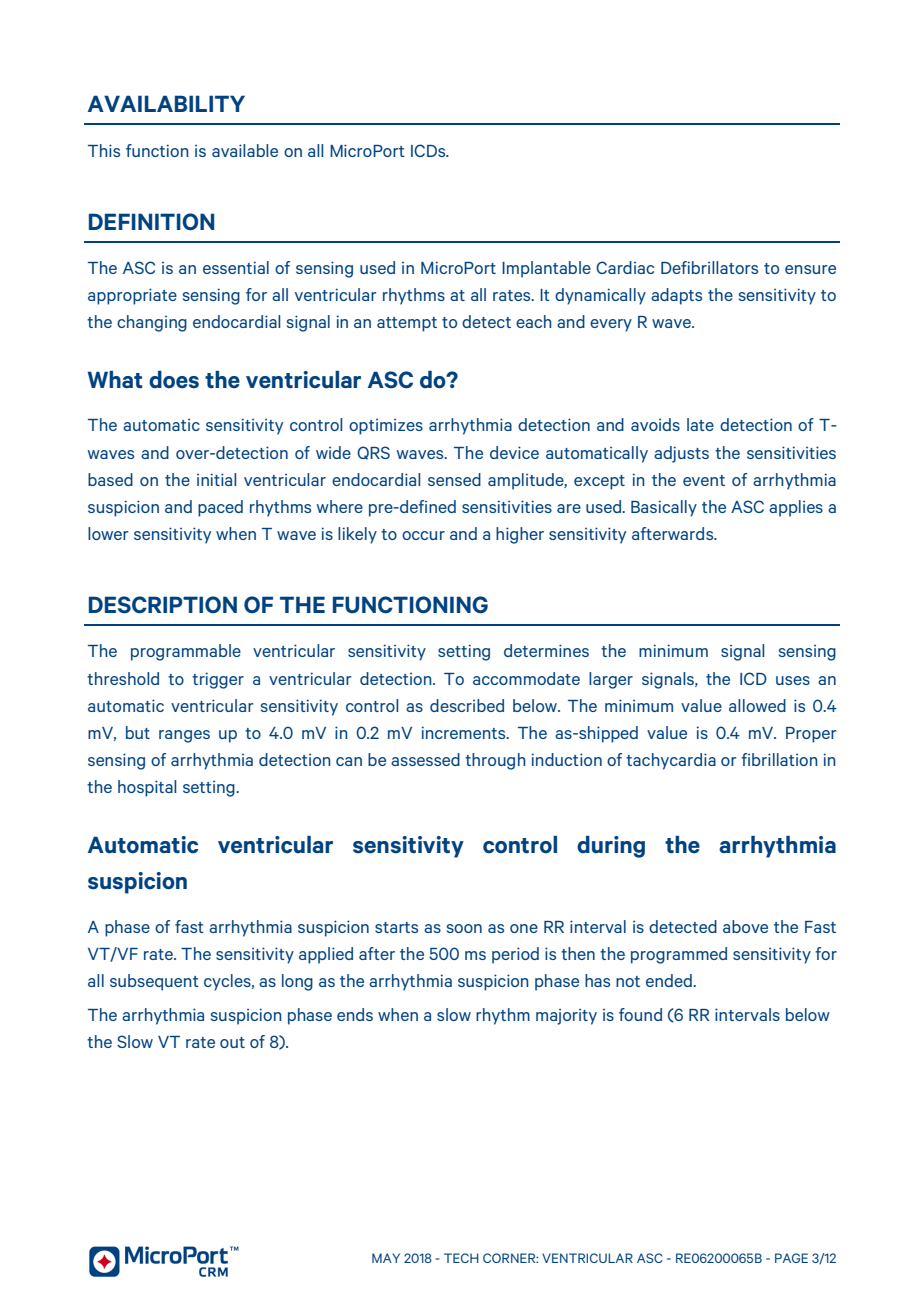 This image has height=1313, width=924. I want to click on trigger, so click(218, 680).
